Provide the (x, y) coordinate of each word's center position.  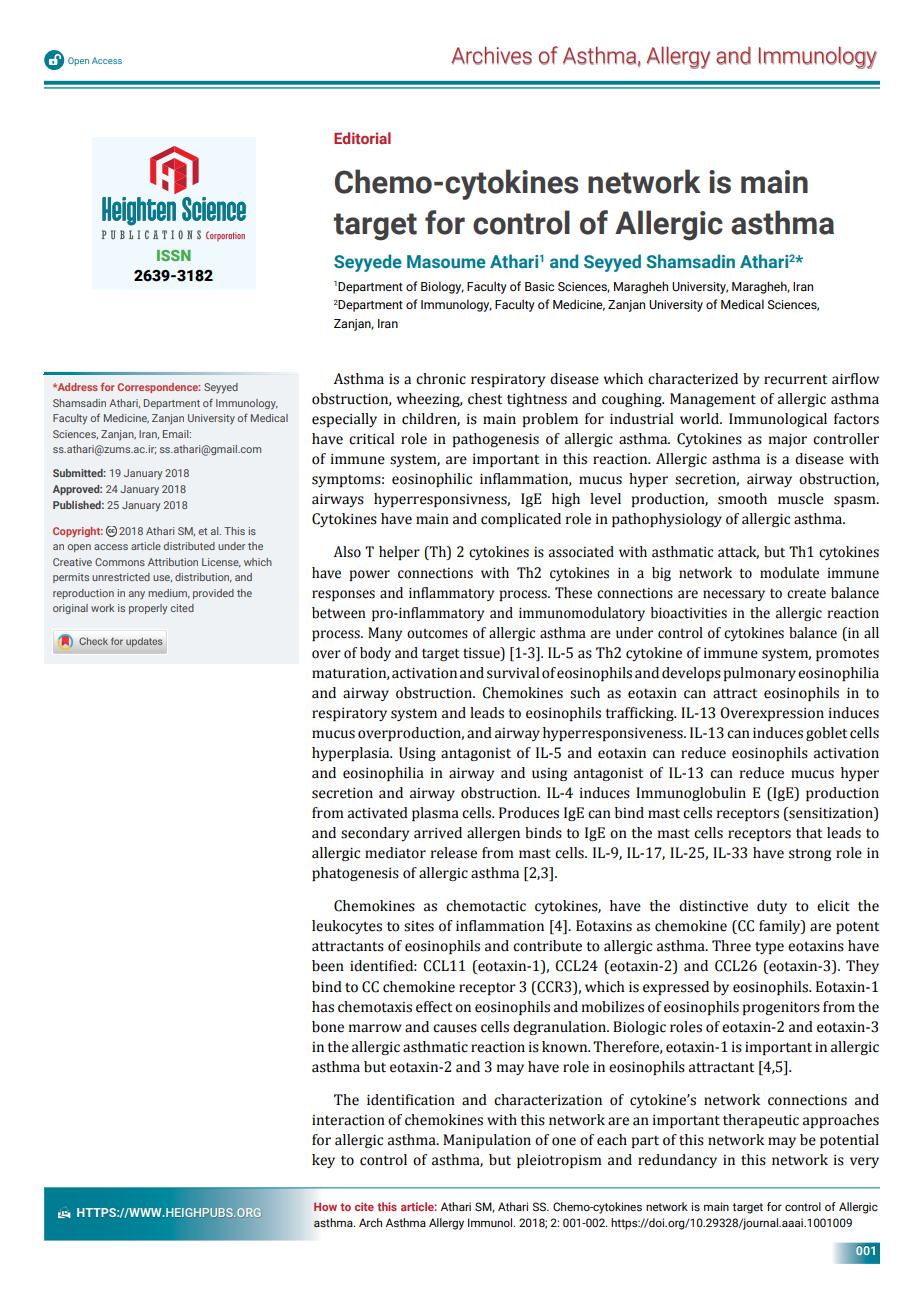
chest (485, 399)
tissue (482, 653)
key (323, 1161)
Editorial (362, 138)
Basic (539, 286)
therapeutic (761, 1121)
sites (419, 926)
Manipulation (487, 1141)
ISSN (174, 255)
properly (148, 609)
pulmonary (760, 674)
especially (344, 420)
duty (772, 907)
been (328, 966)
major (788, 440)
